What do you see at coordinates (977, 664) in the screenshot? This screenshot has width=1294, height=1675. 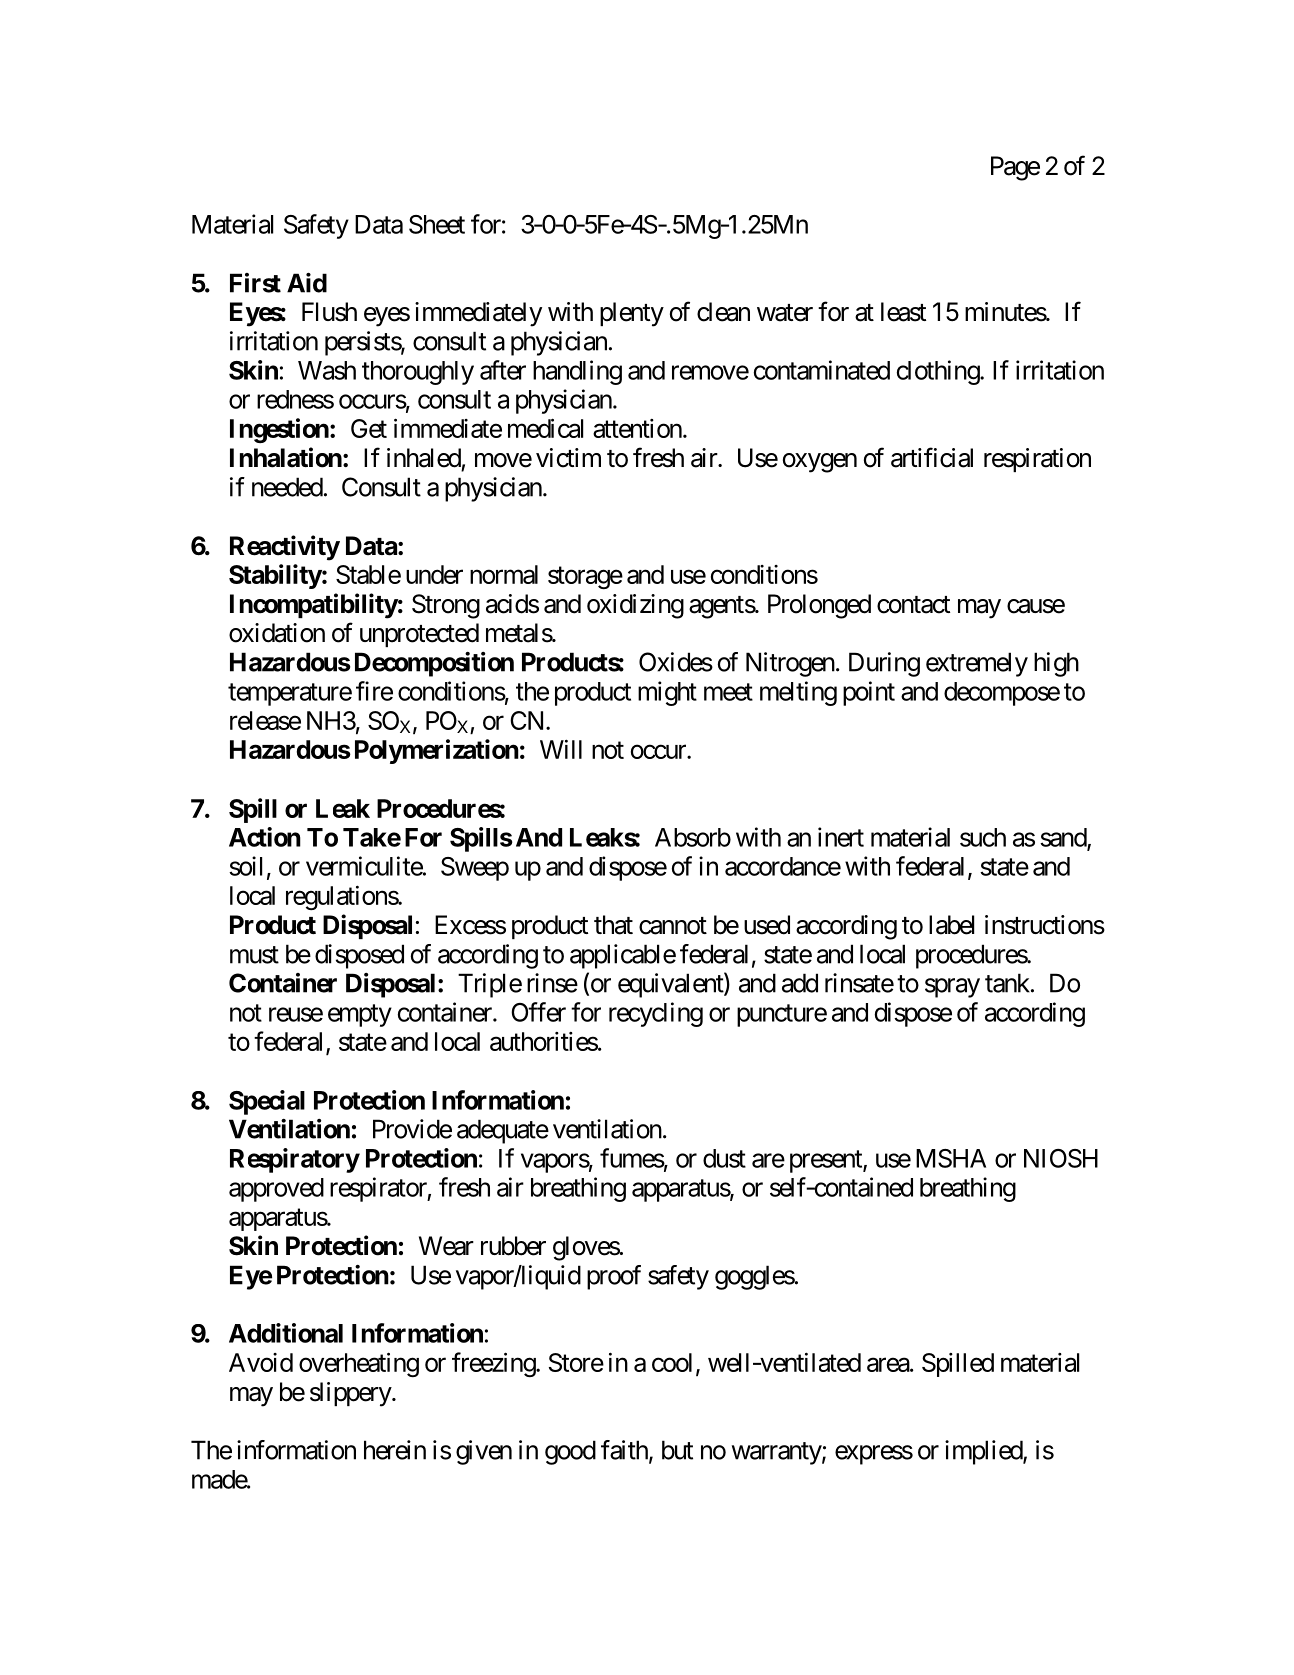 I see `extremely` at bounding box center [977, 664].
